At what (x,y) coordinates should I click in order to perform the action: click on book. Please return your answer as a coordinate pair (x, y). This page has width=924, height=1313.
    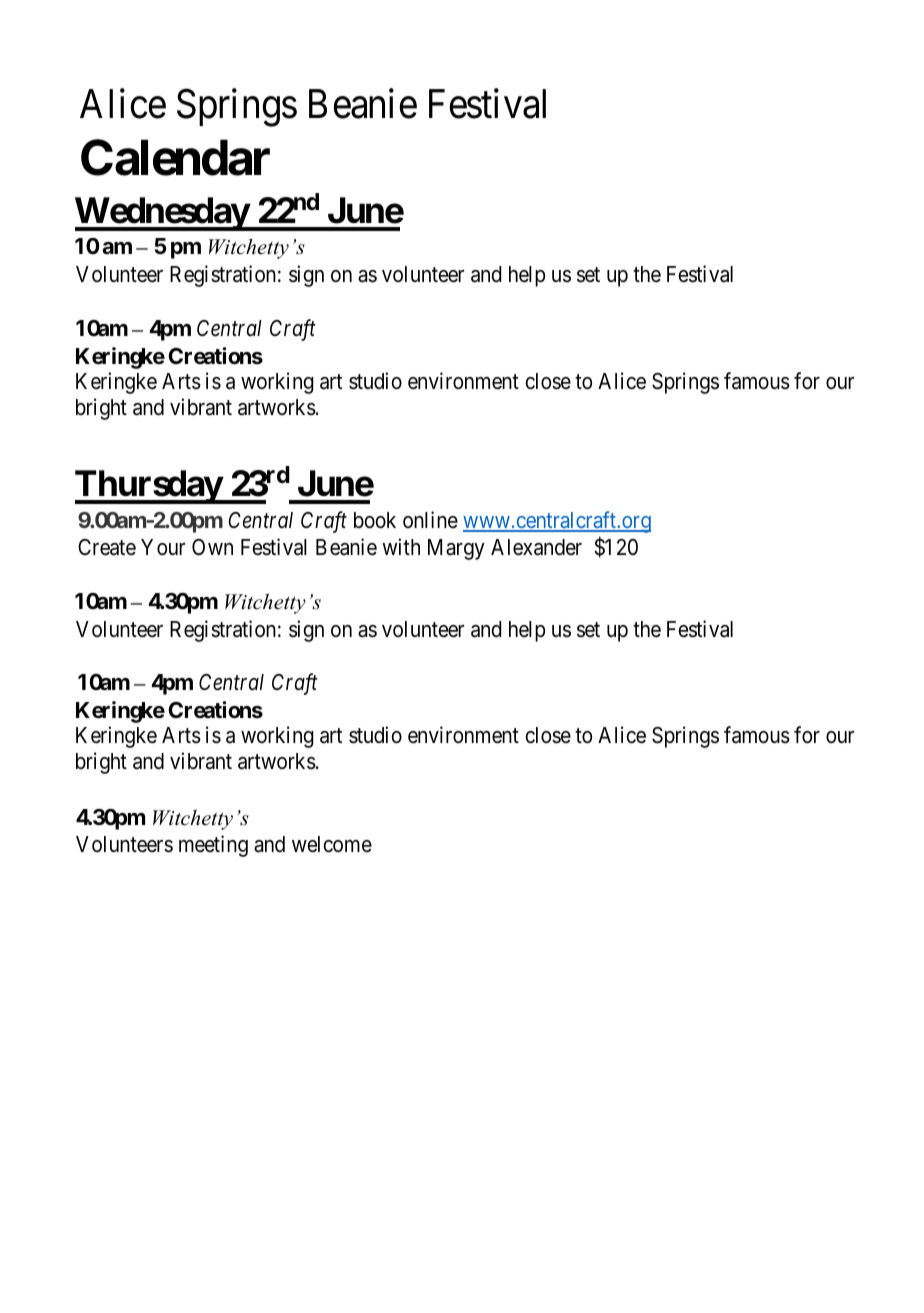
    Looking at the image, I should click on (375, 520).
